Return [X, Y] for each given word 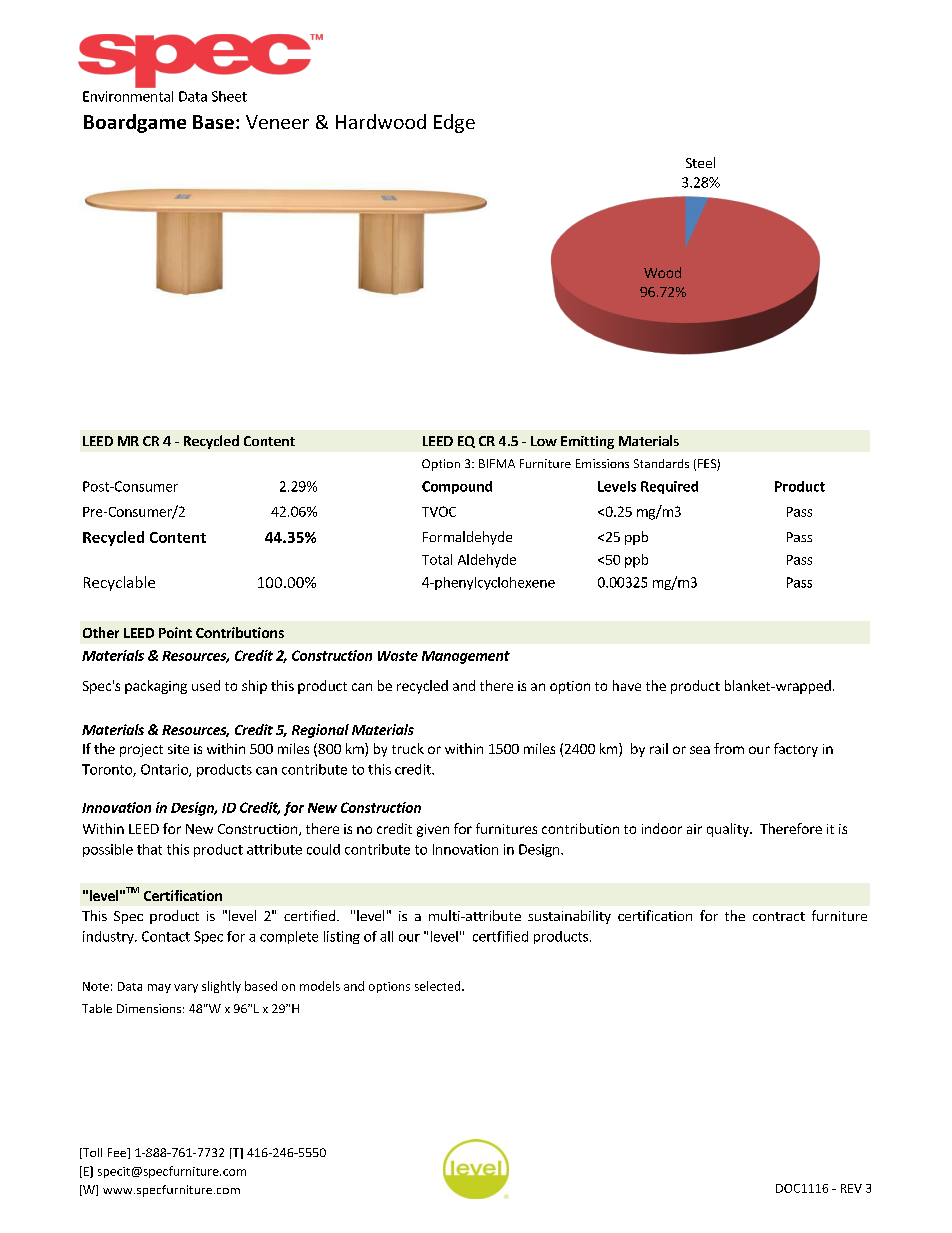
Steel [700, 162]
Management [466, 657]
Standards [661, 463]
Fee [118, 1153]
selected [439, 986]
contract [779, 916]
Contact [166, 936]
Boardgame [135, 123]
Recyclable [119, 583]
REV [851, 1188]
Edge [454, 123]
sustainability [569, 917]
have [627, 685]
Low [544, 441]
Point [175, 632]
